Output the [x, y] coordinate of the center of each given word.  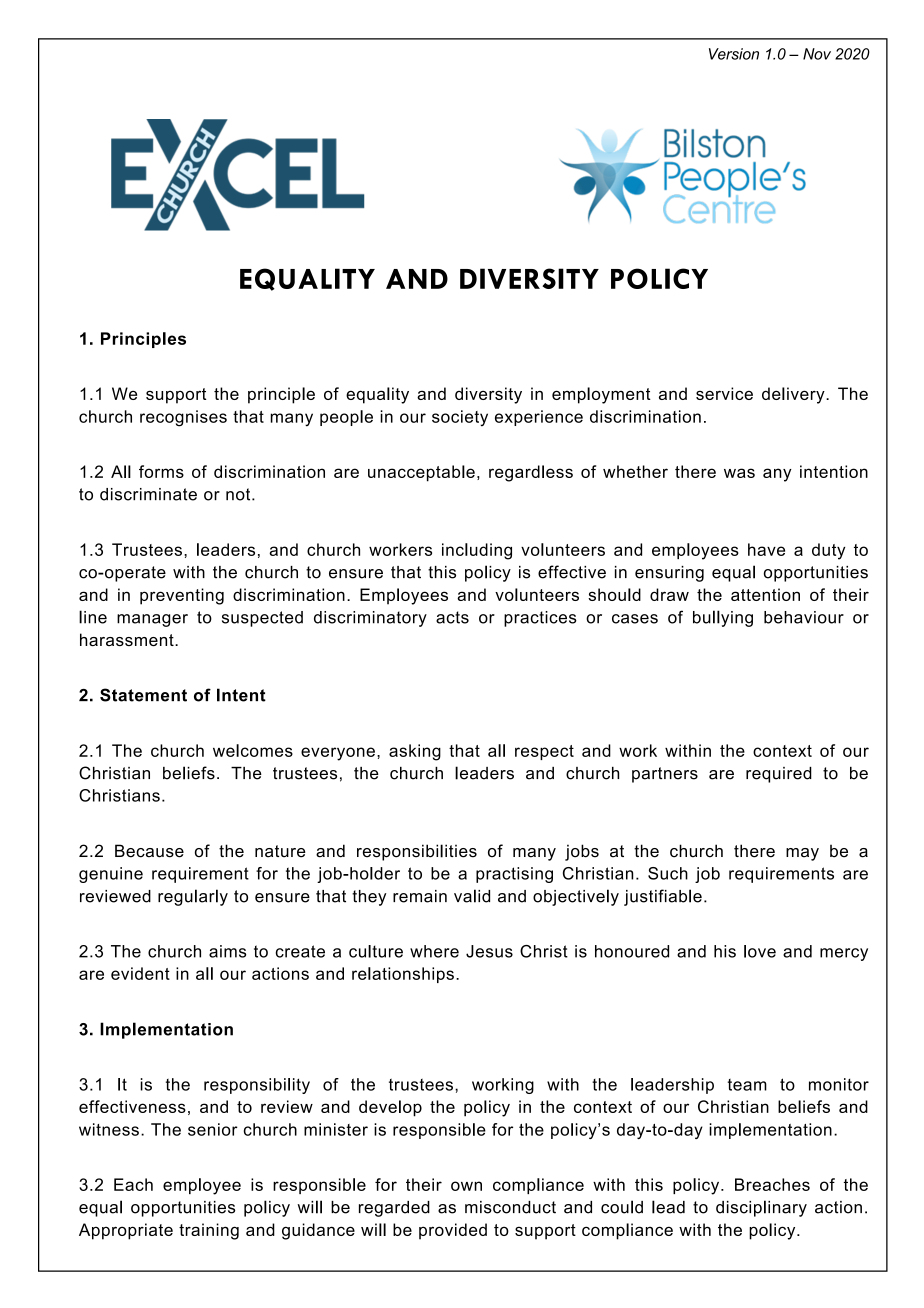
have [766, 549]
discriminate [148, 494]
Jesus [489, 951]
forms [161, 471]
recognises [183, 418]
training [209, 1231]
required [779, 775]
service [724, 393]
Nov [817, 54]
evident [140, 973]
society [460, 418]
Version [734, 54]
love [760, 951]
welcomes [253, 750]
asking [415, 752]
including [477, 551]
